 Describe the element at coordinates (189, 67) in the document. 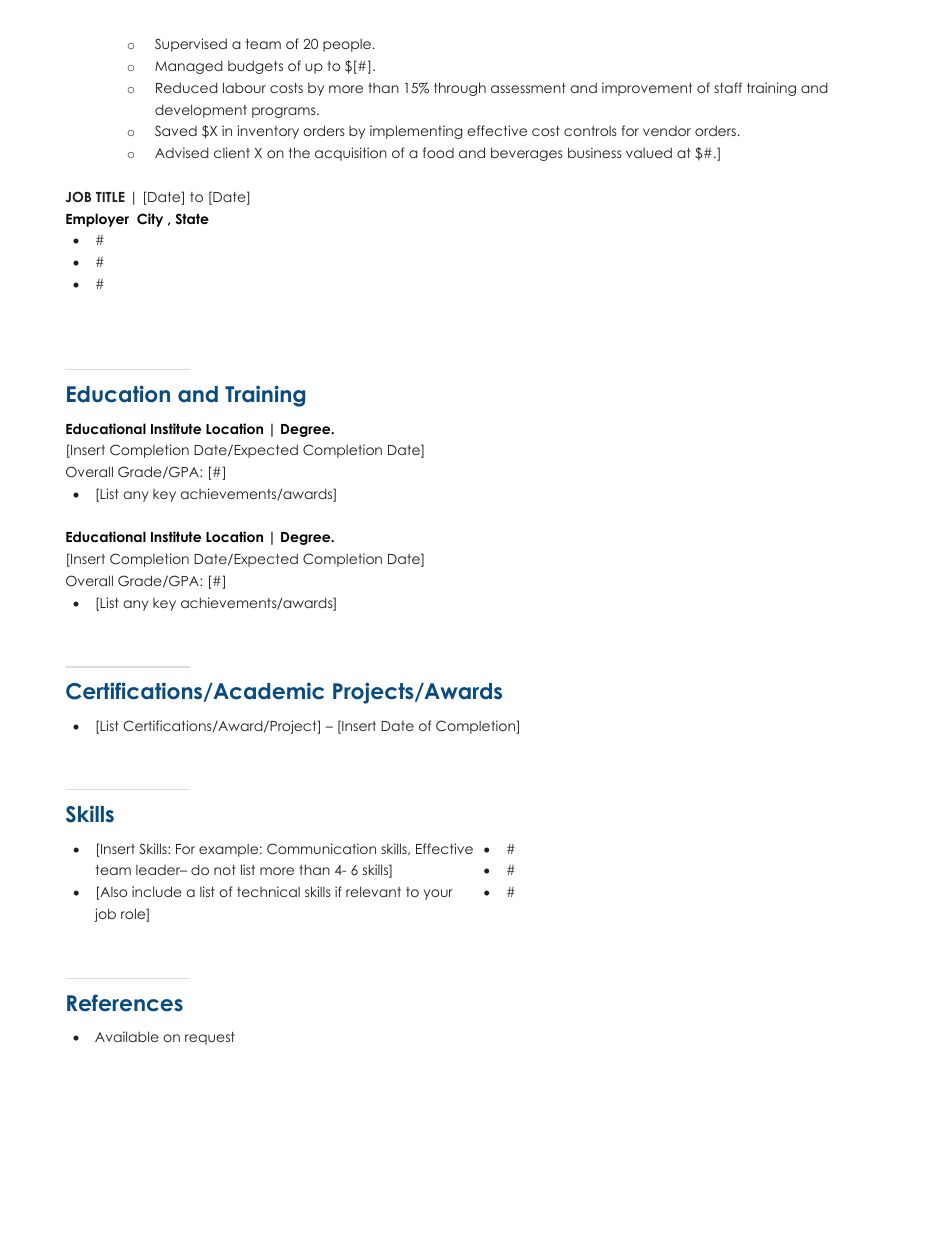

I see `Managed` at that location.
